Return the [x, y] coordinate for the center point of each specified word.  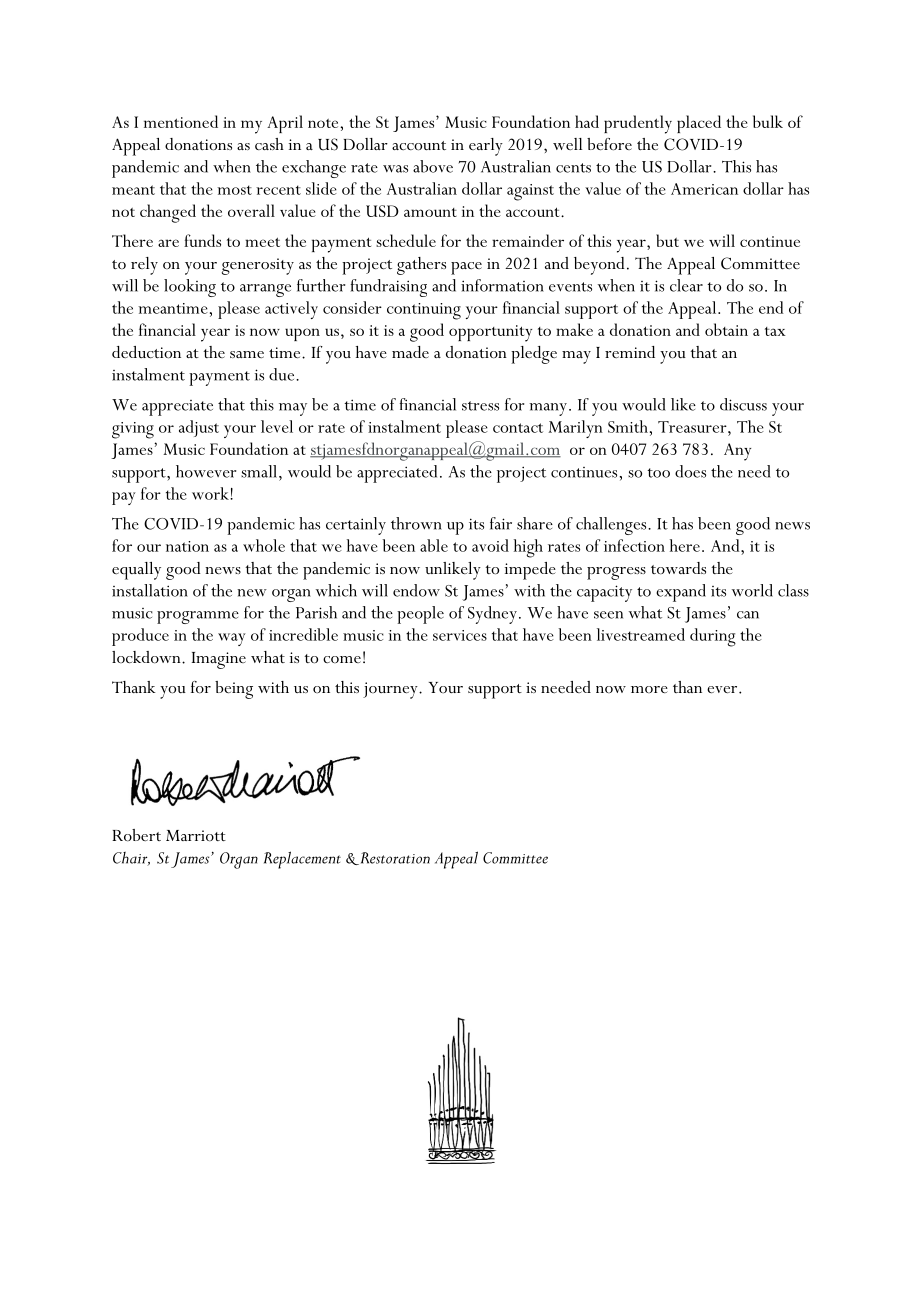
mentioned [181, 121]
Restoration [394, 858]
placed [699, 124]
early [486, 147]
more [649, 689]
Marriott [196, 836]
